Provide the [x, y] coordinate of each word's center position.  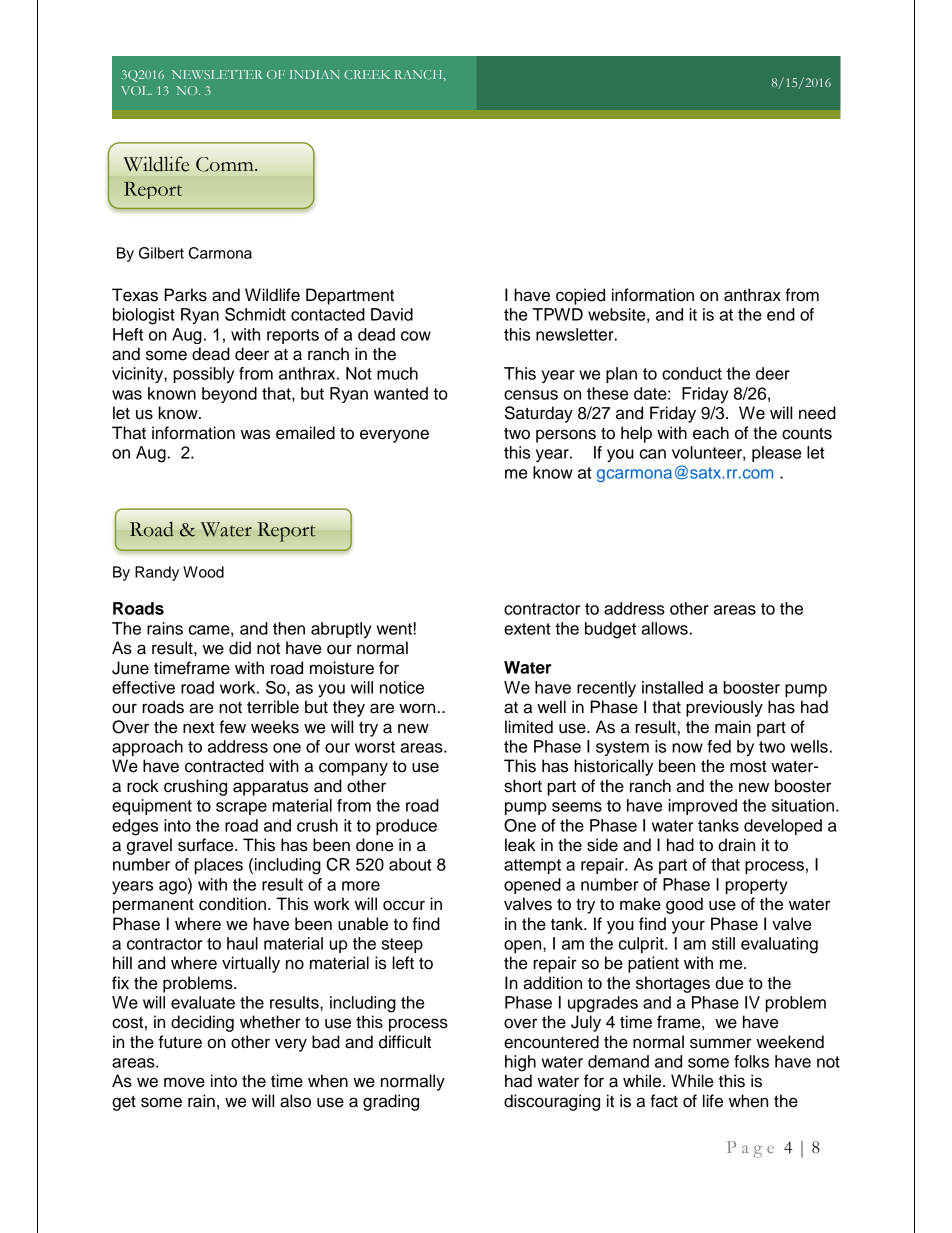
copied [580, 296]
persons [566, 436]
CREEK [367, 74]
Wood [203, 572]
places [219, 866]
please [776, 454]
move [184, 1082]
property [757, 886]
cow [416, 336]
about [410, 864]
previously [724, 708]
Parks [185, 295]
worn [418, 708]
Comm [226, 164]
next [199, 727]
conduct [692, 373]
